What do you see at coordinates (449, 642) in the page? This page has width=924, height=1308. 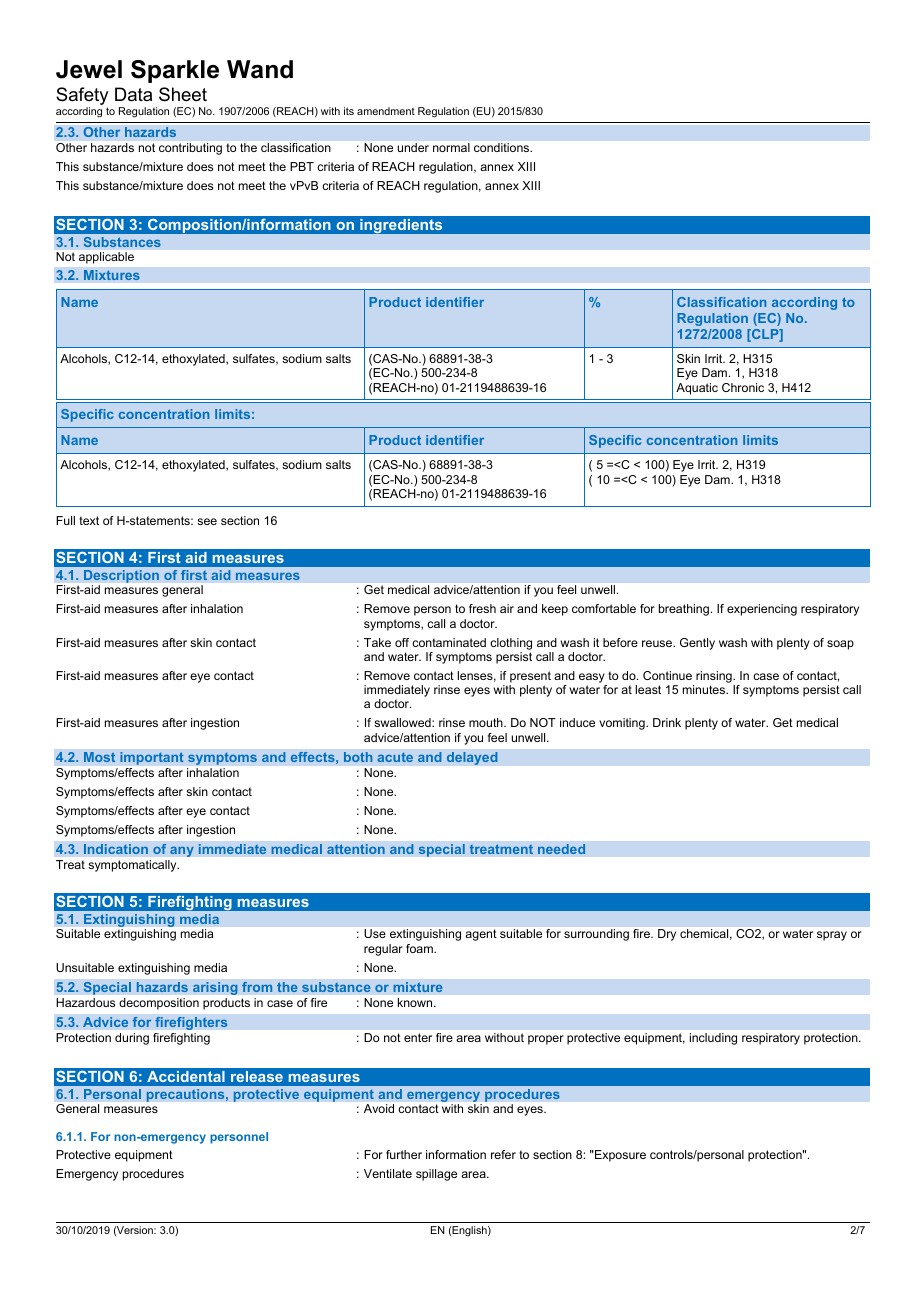 I see `contaminated` at bounding box center [449, 642].
